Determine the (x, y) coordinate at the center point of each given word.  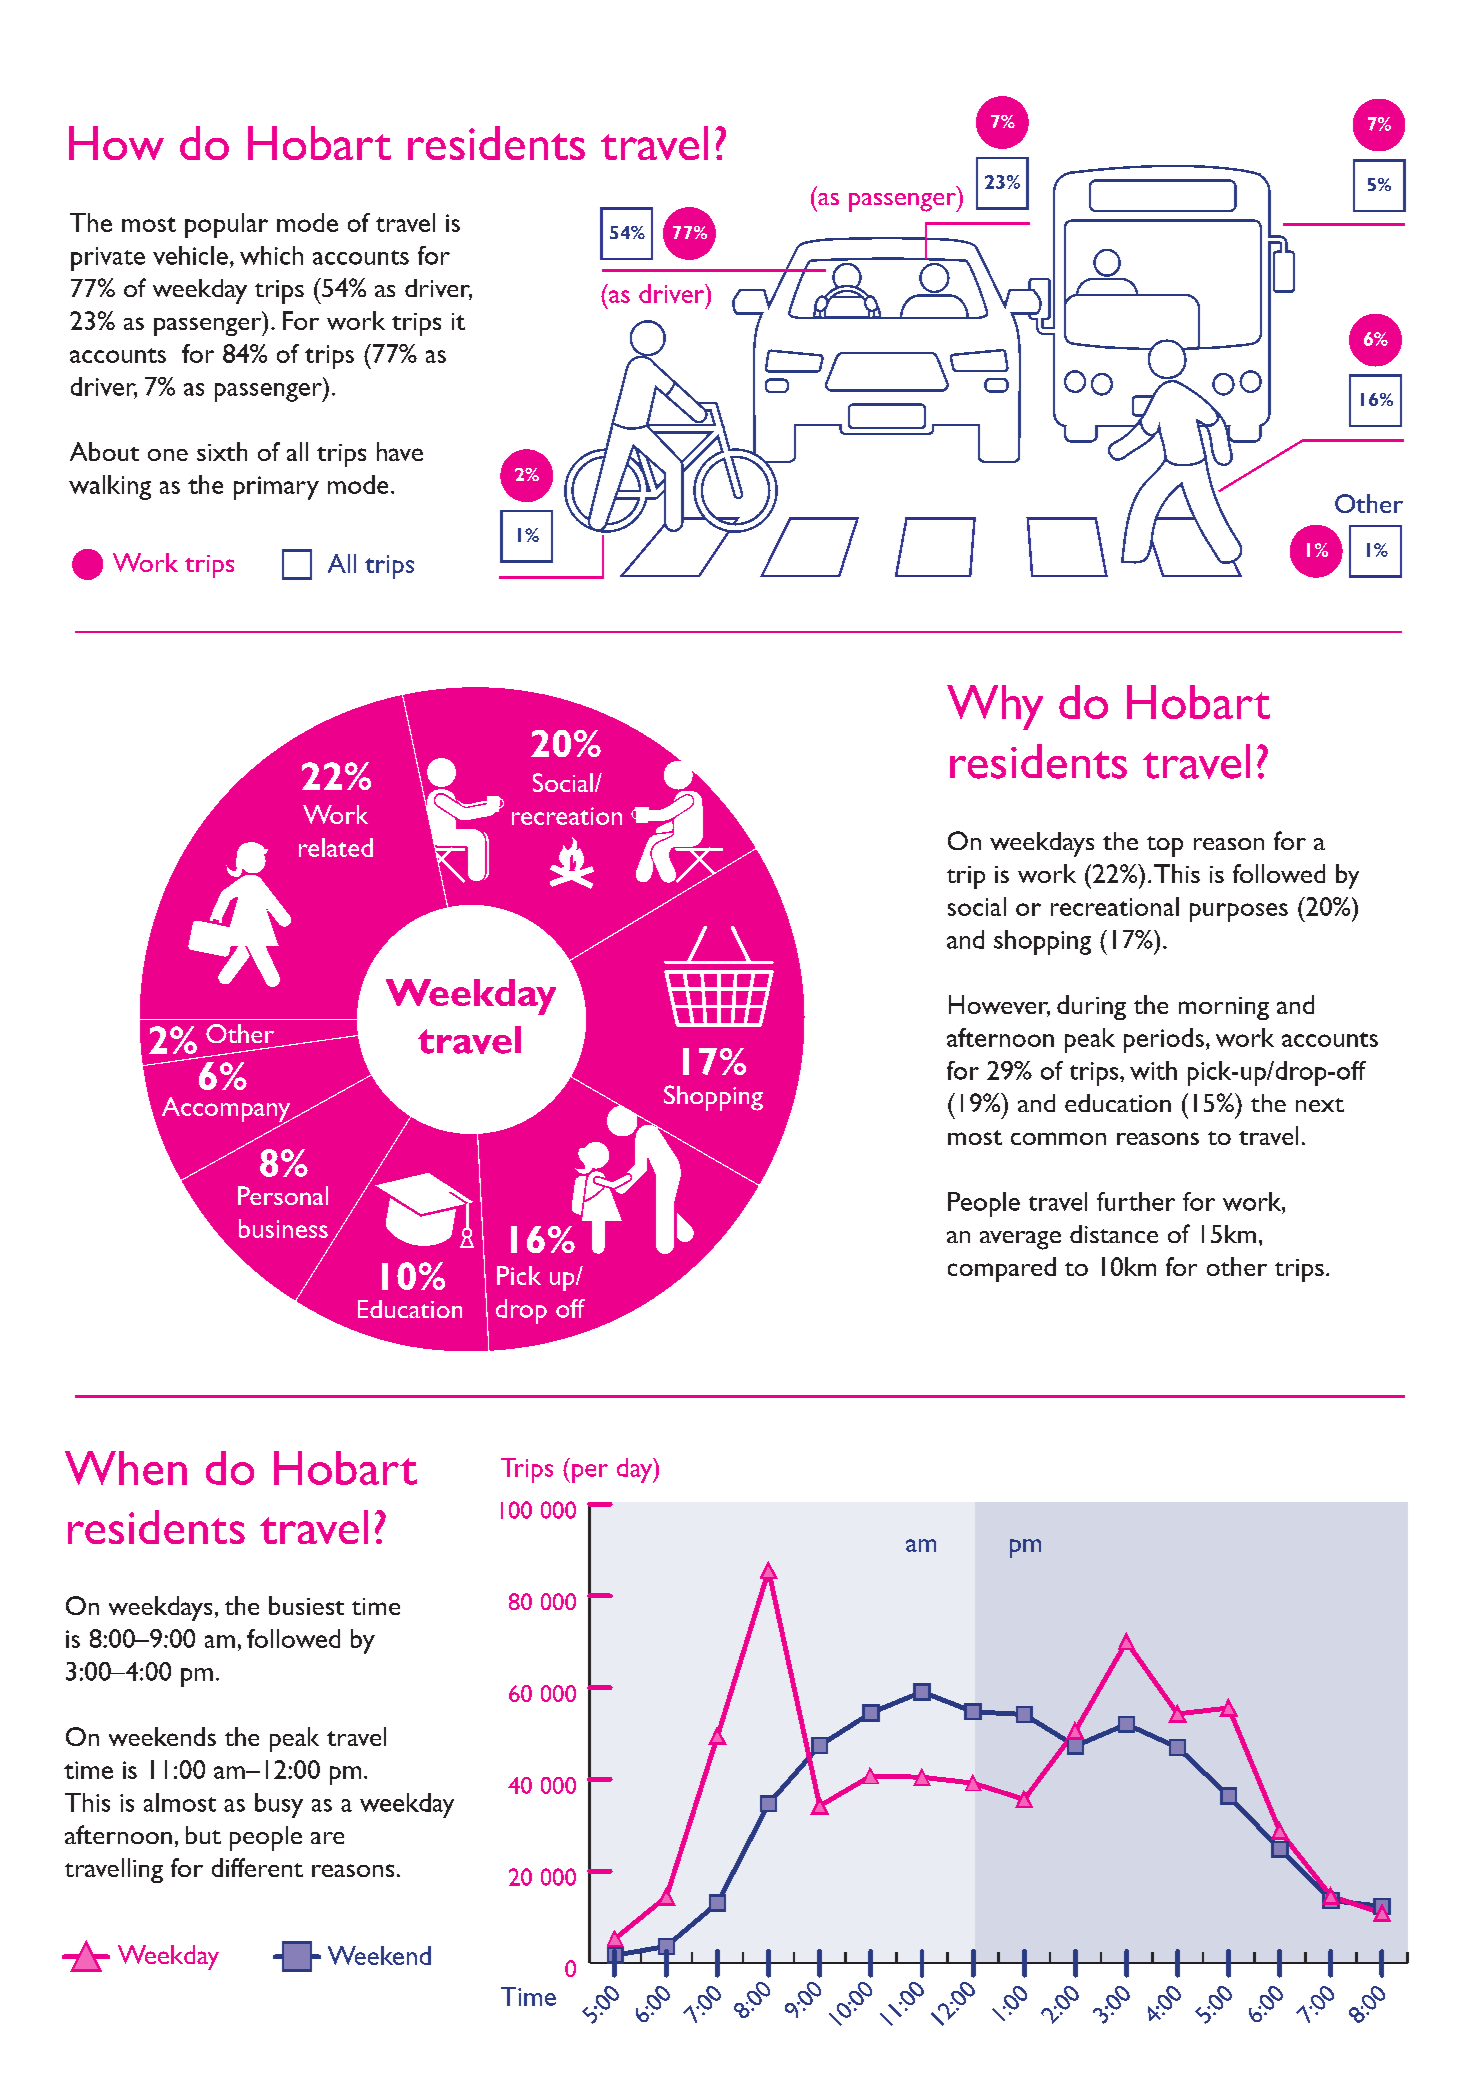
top (1165, 846)
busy (279, 1805)
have (400, 451)
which (271, 255)
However (999, 1006)
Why (995, 707)
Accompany (227, 1111)
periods (1164, 1040)
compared (1002, 1269)
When (126, 1468)
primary (276, 488)
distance (1114, 1234)
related (336, 847)
